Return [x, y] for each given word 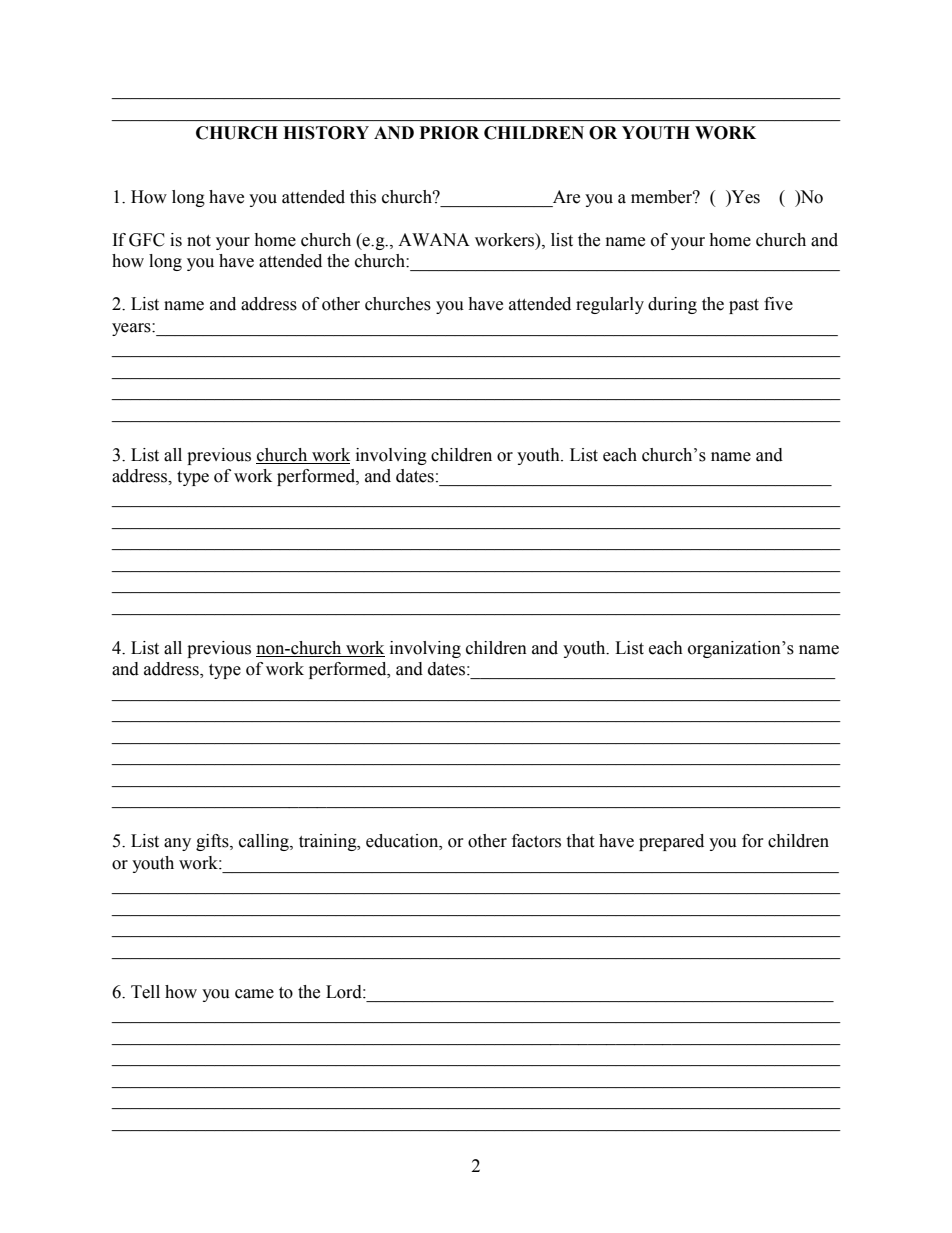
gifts [213, 842]
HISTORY [326, 133]
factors [536, 841]
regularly [610, 305]
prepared [671, 842]
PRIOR [449, 133]
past [744, 306]
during [672, 305]
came [254, 994]
